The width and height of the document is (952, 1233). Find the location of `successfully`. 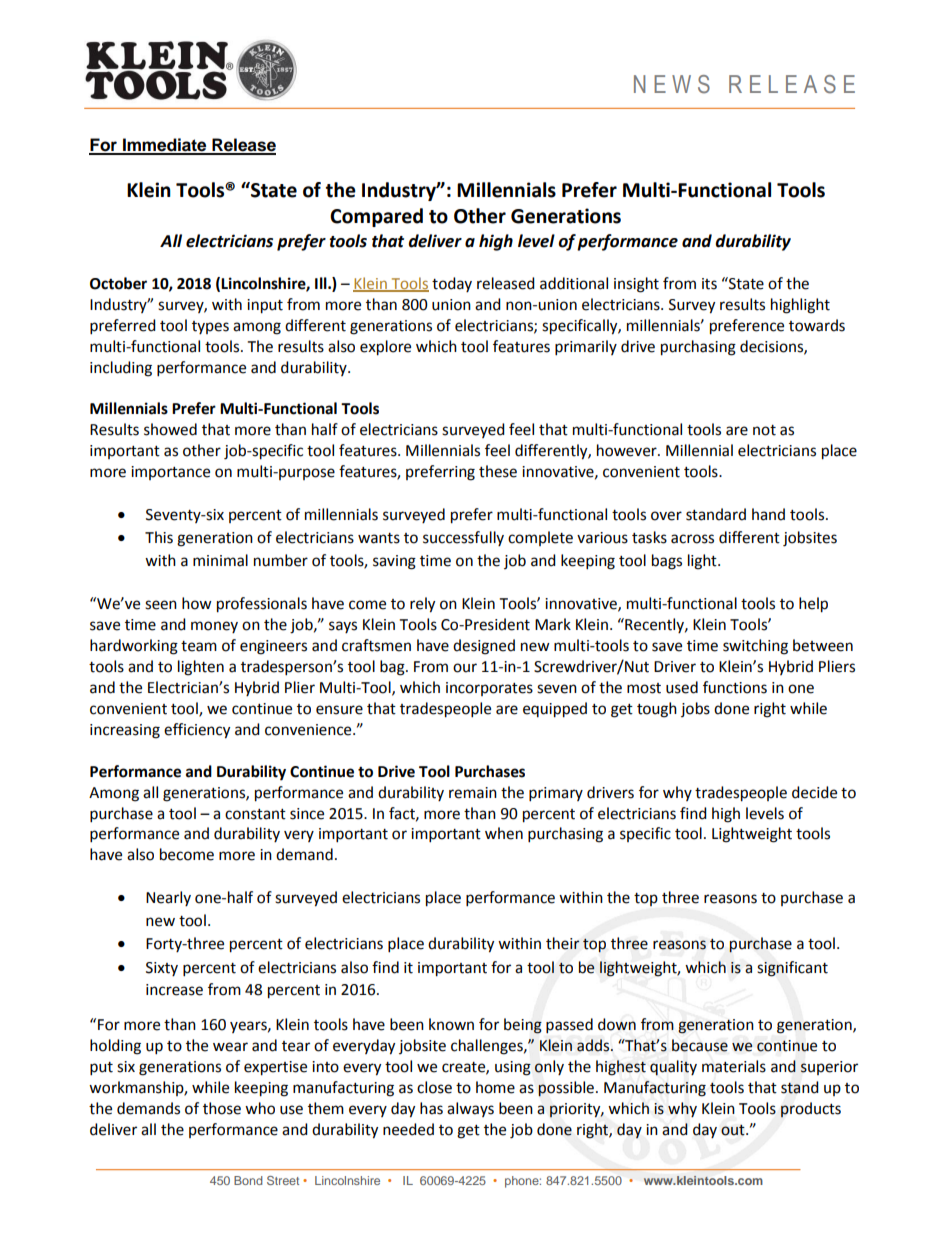

successfully is located at coordinates (463, 538).
